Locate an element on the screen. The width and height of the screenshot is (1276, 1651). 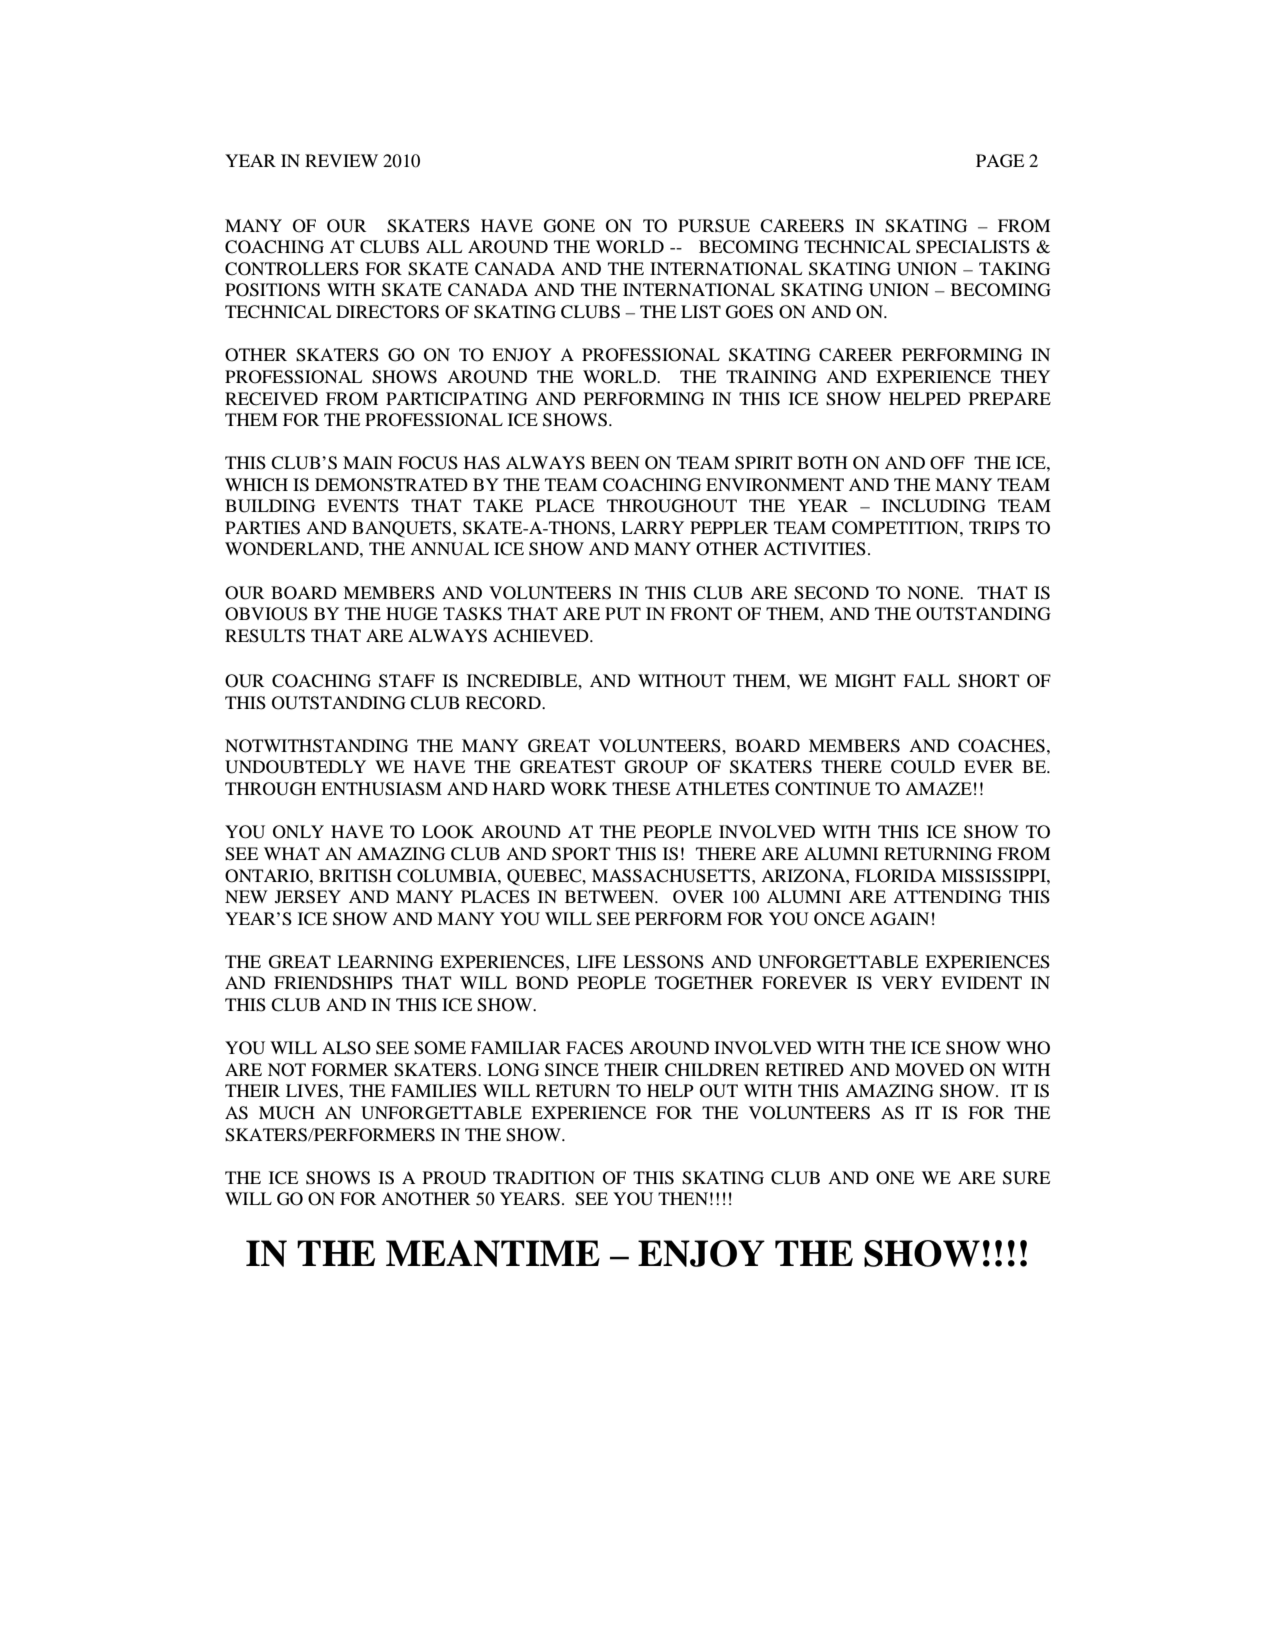
REVIEW is located at coordinates (341, 160).
